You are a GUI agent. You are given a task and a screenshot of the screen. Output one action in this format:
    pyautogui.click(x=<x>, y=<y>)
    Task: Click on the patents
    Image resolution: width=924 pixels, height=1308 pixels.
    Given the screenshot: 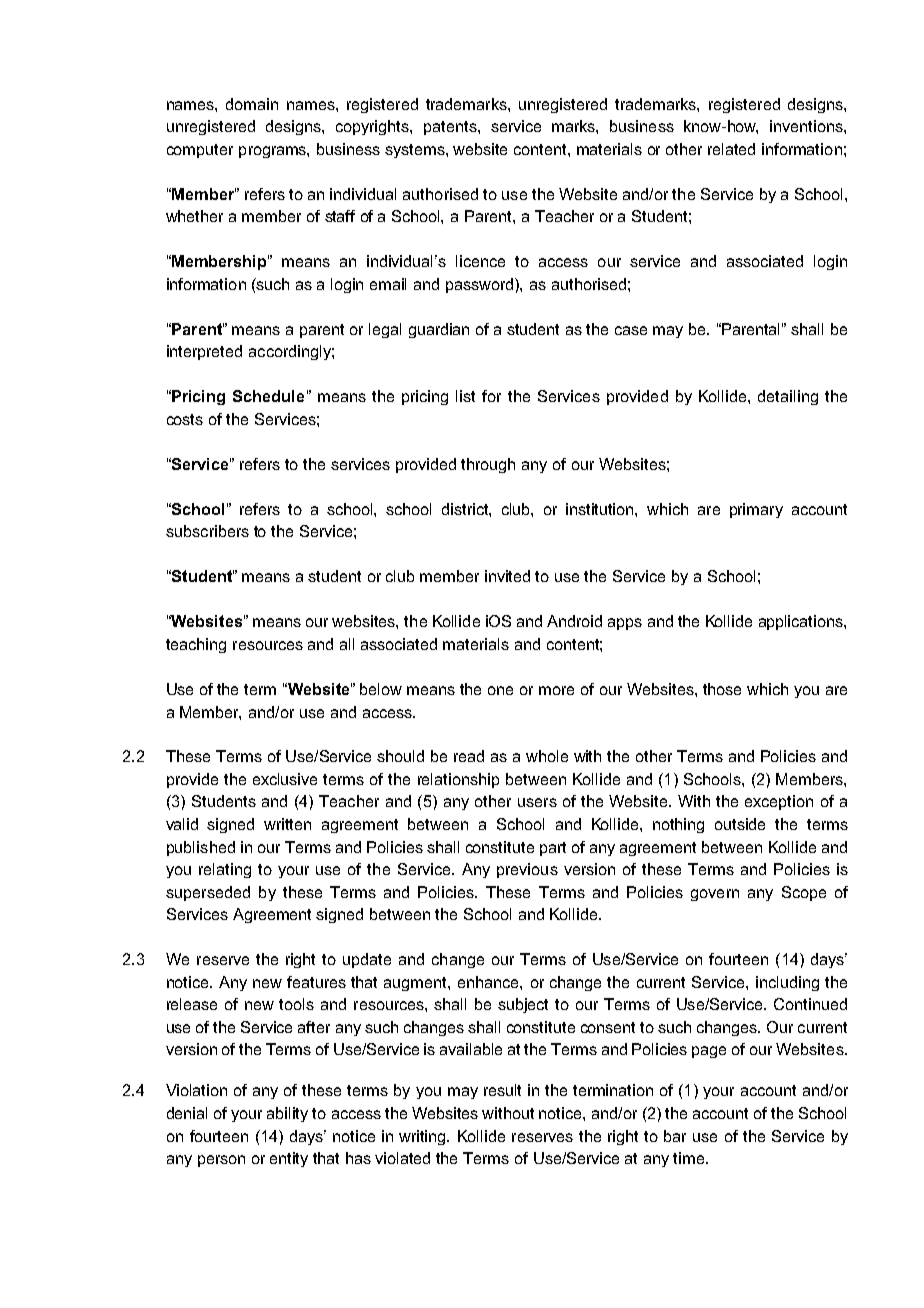 What is the action you would take?
    pyautogui.click(x=451, y=128)
